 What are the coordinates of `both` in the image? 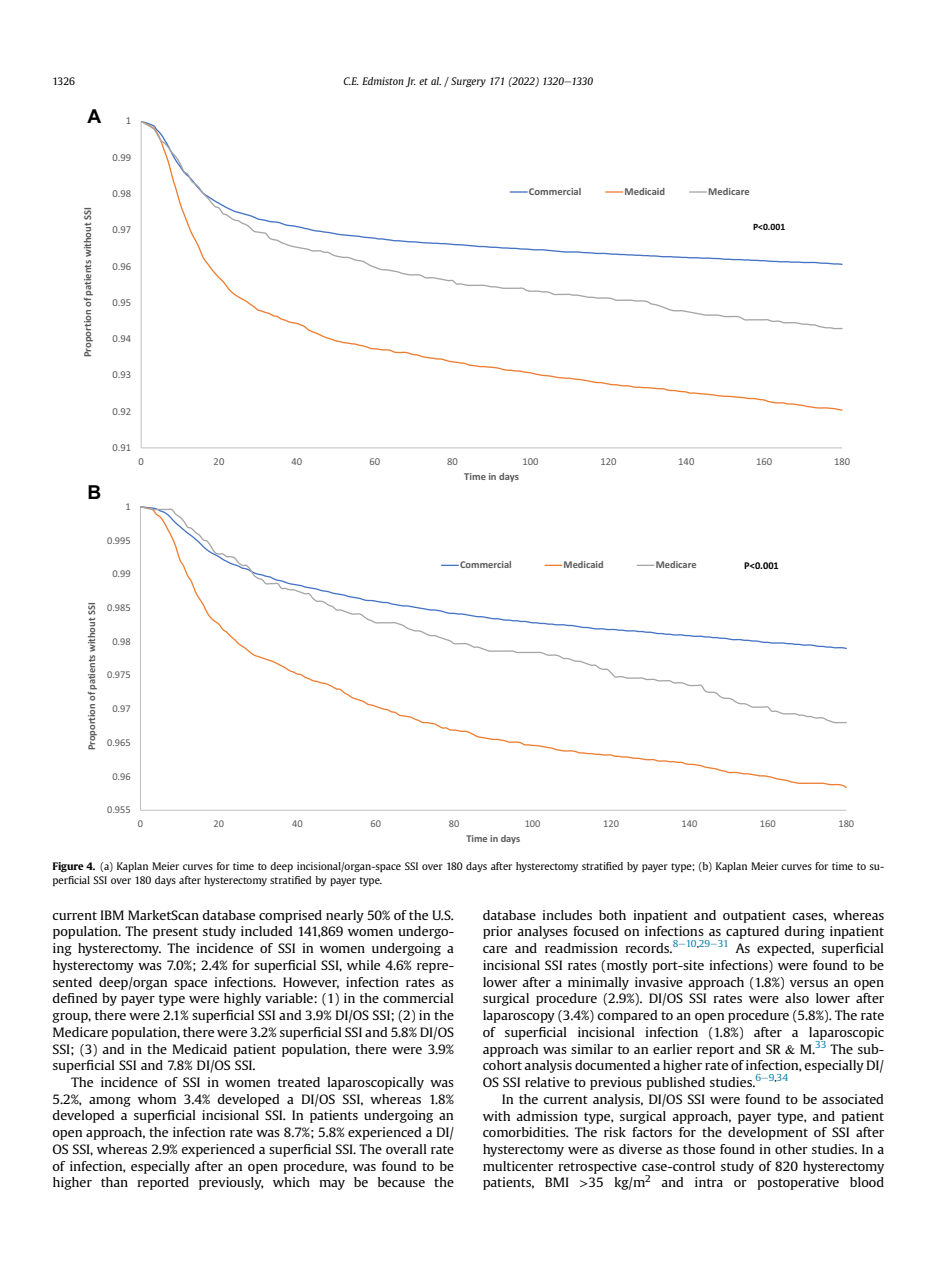 It's located at (612, 915).
